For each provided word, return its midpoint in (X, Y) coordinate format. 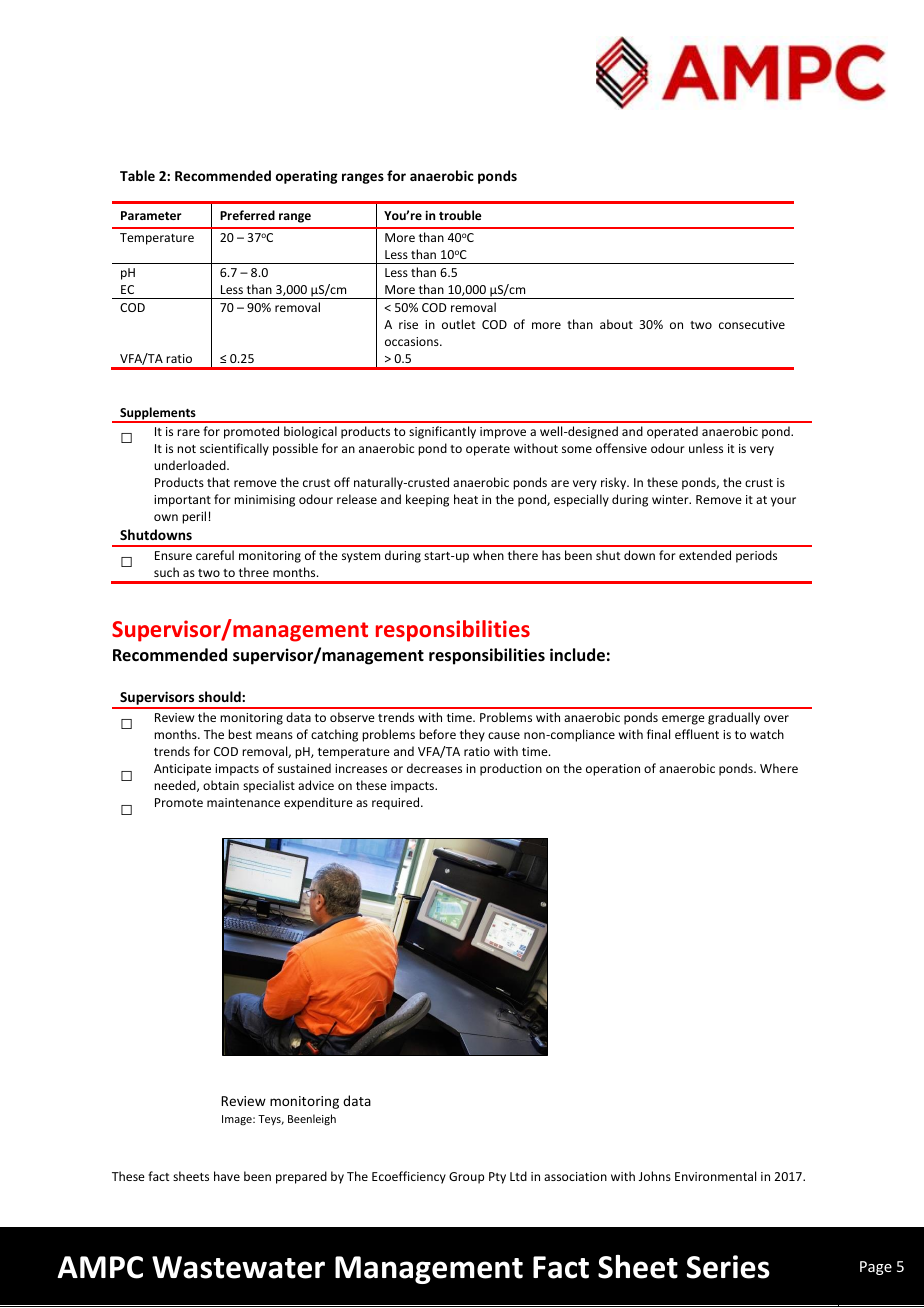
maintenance (243, 802)
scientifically (234, 449)
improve (503, 433)
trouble (460, 215)
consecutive (752, 324)
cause (504, 735)
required (397, 803)
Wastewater (238, 1267)
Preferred (247, 215)
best (240, 734)
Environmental (715, 1176)
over (776, 718)
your (783, 502)
